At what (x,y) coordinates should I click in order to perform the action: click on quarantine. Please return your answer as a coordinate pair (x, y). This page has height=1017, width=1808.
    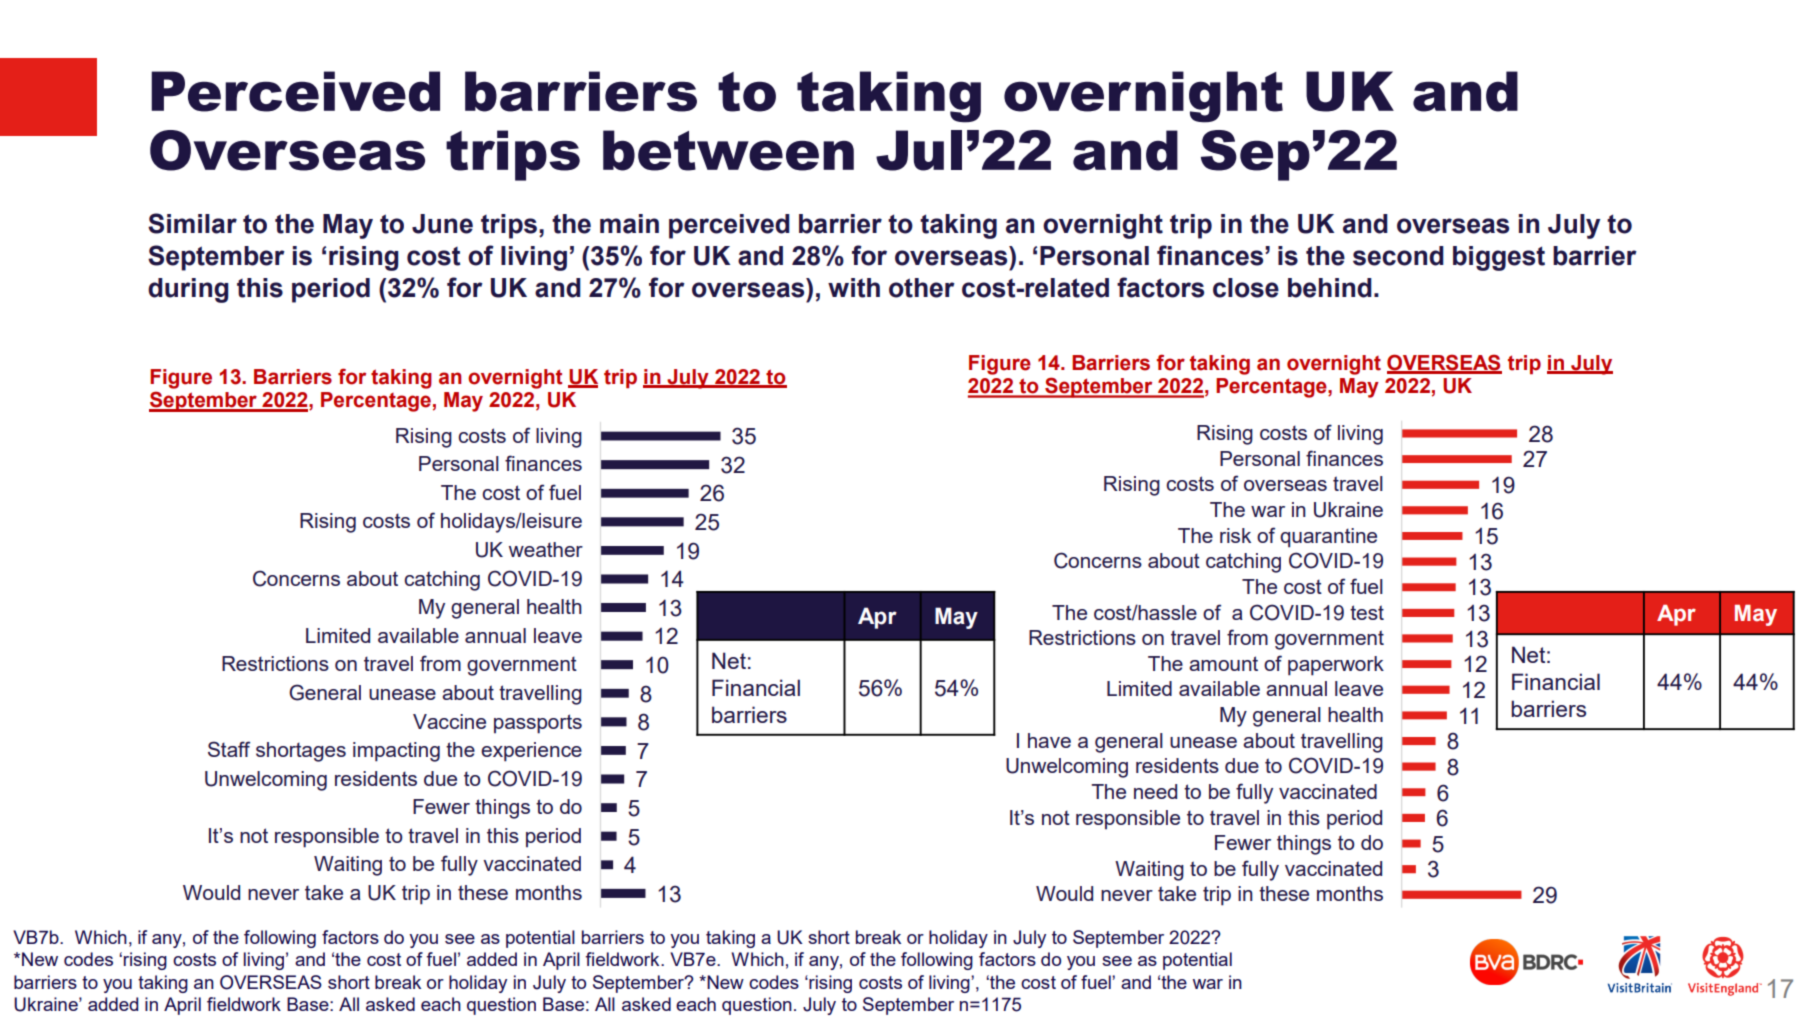
    Looking at the image, I should click on (1328, 538).
